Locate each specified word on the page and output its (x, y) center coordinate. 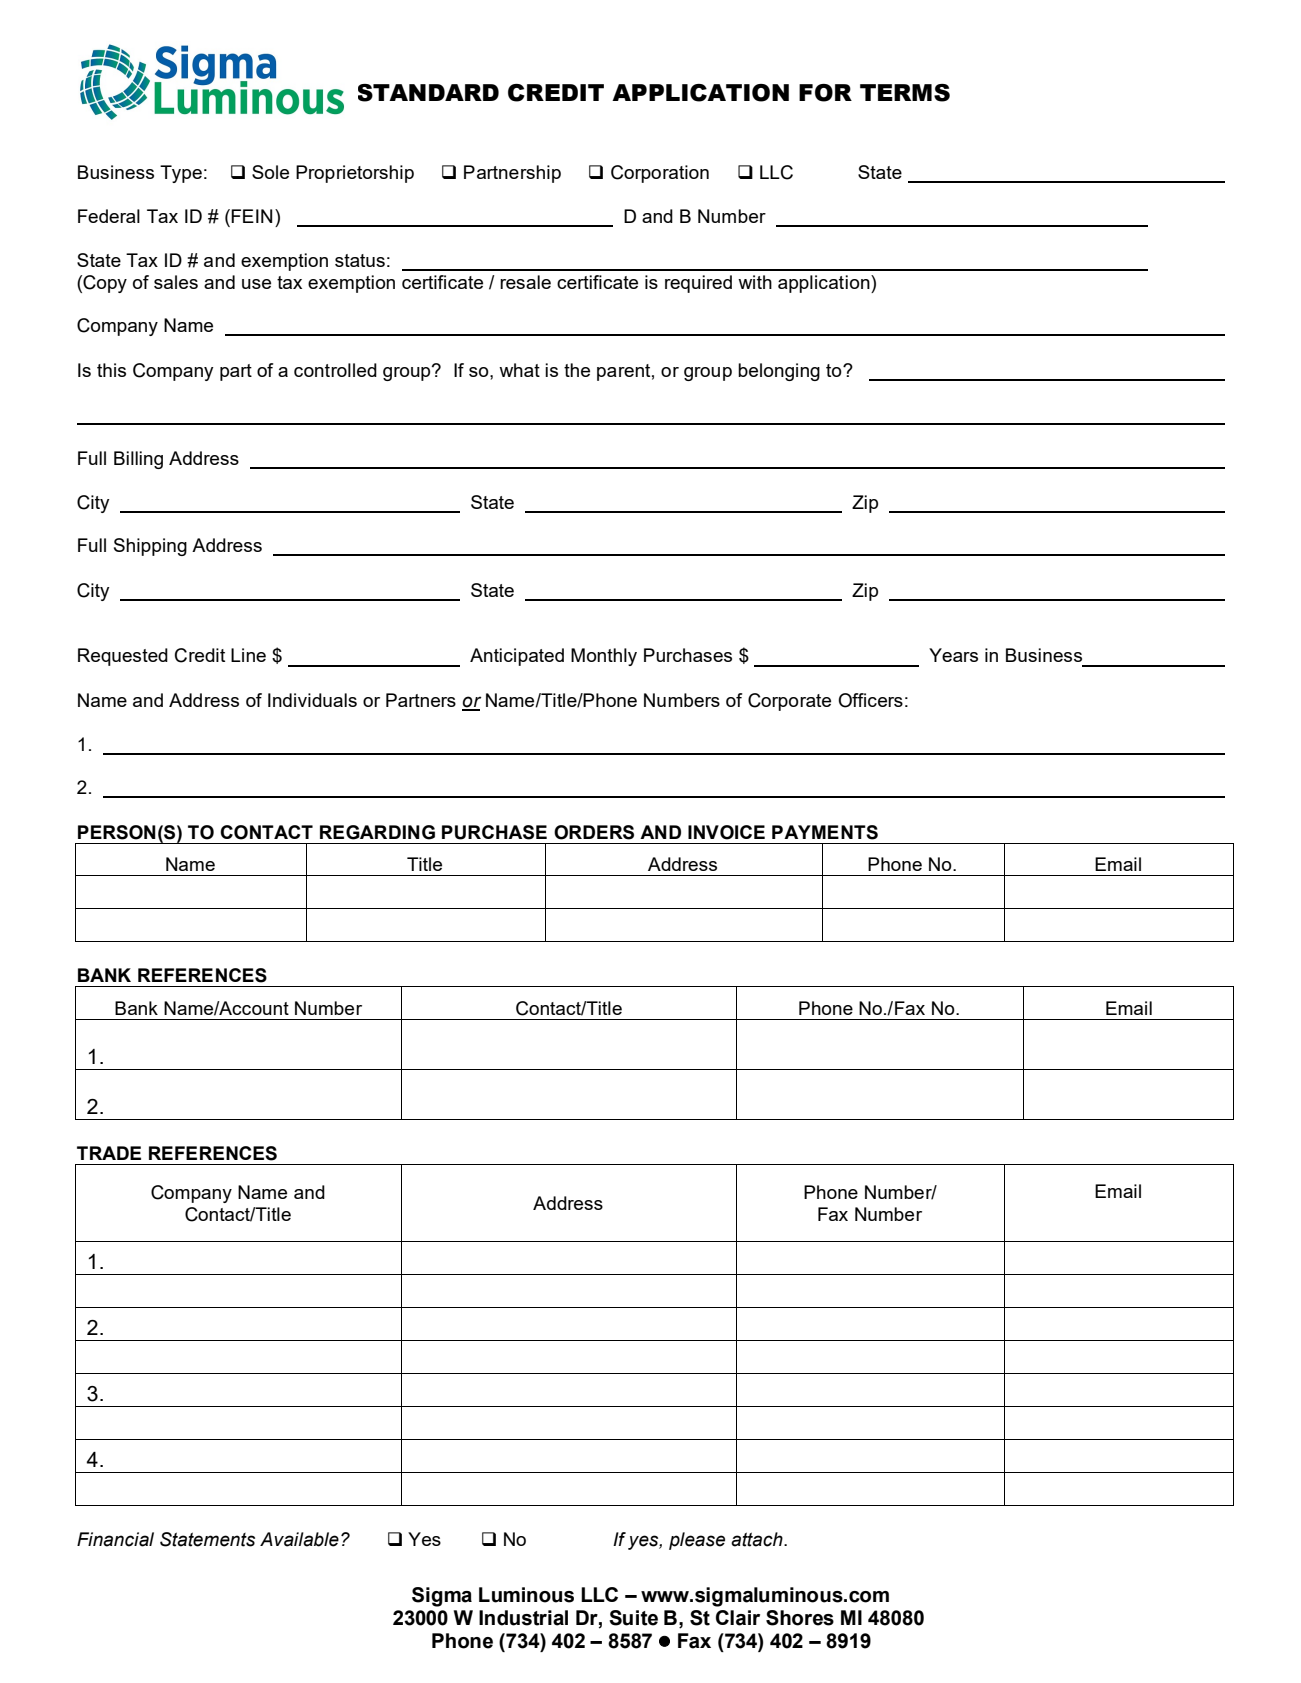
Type (181, 174)
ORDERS (594, 832)
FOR (825, 93)
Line (248, 655)
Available (299, 1539)
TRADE (109, 1153)
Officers (870, 700)
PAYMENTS (825, 832)
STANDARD (428, 93)
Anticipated (517, 657)
